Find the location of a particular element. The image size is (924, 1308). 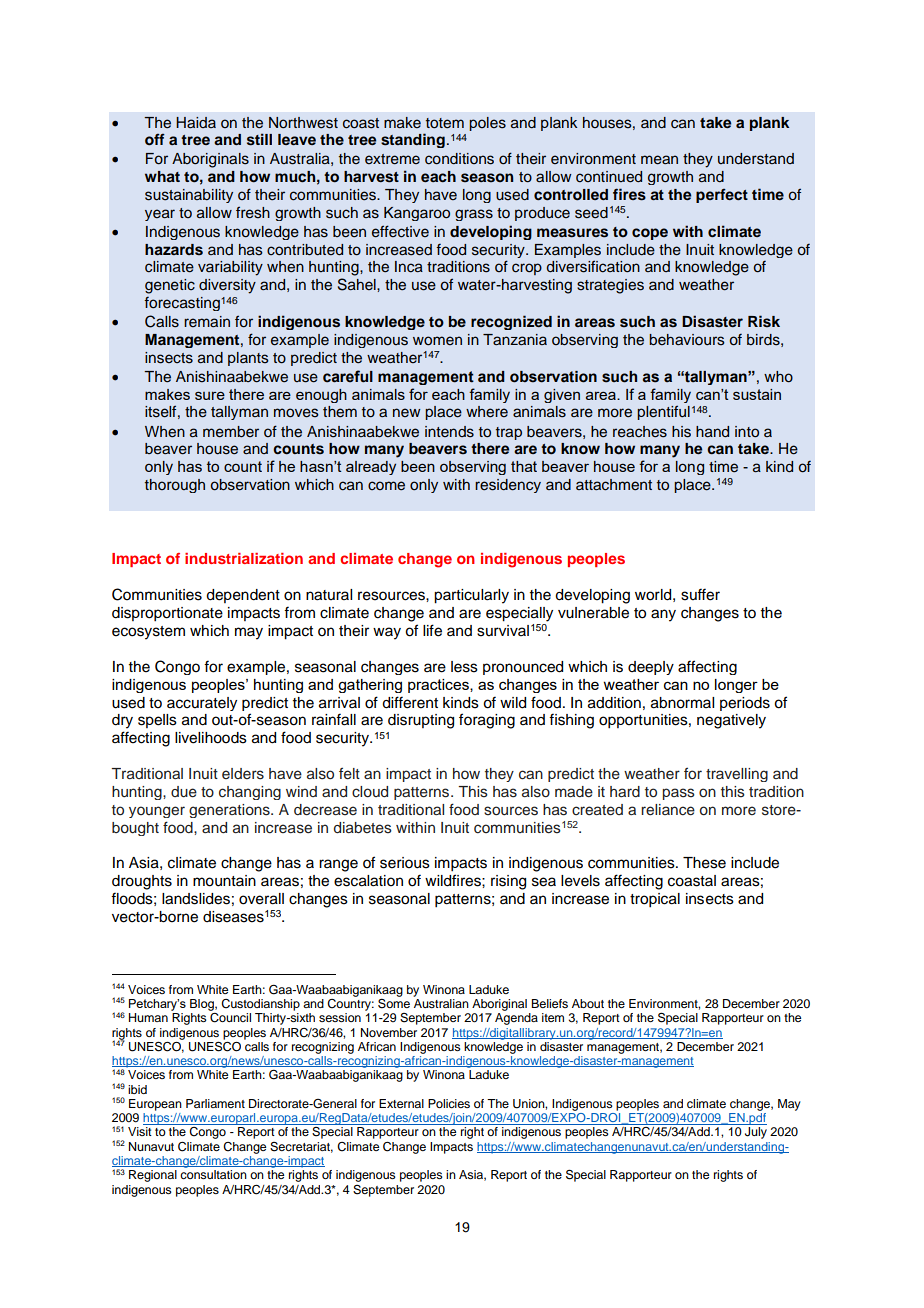

conditions is located at coordinates (459, 159).
